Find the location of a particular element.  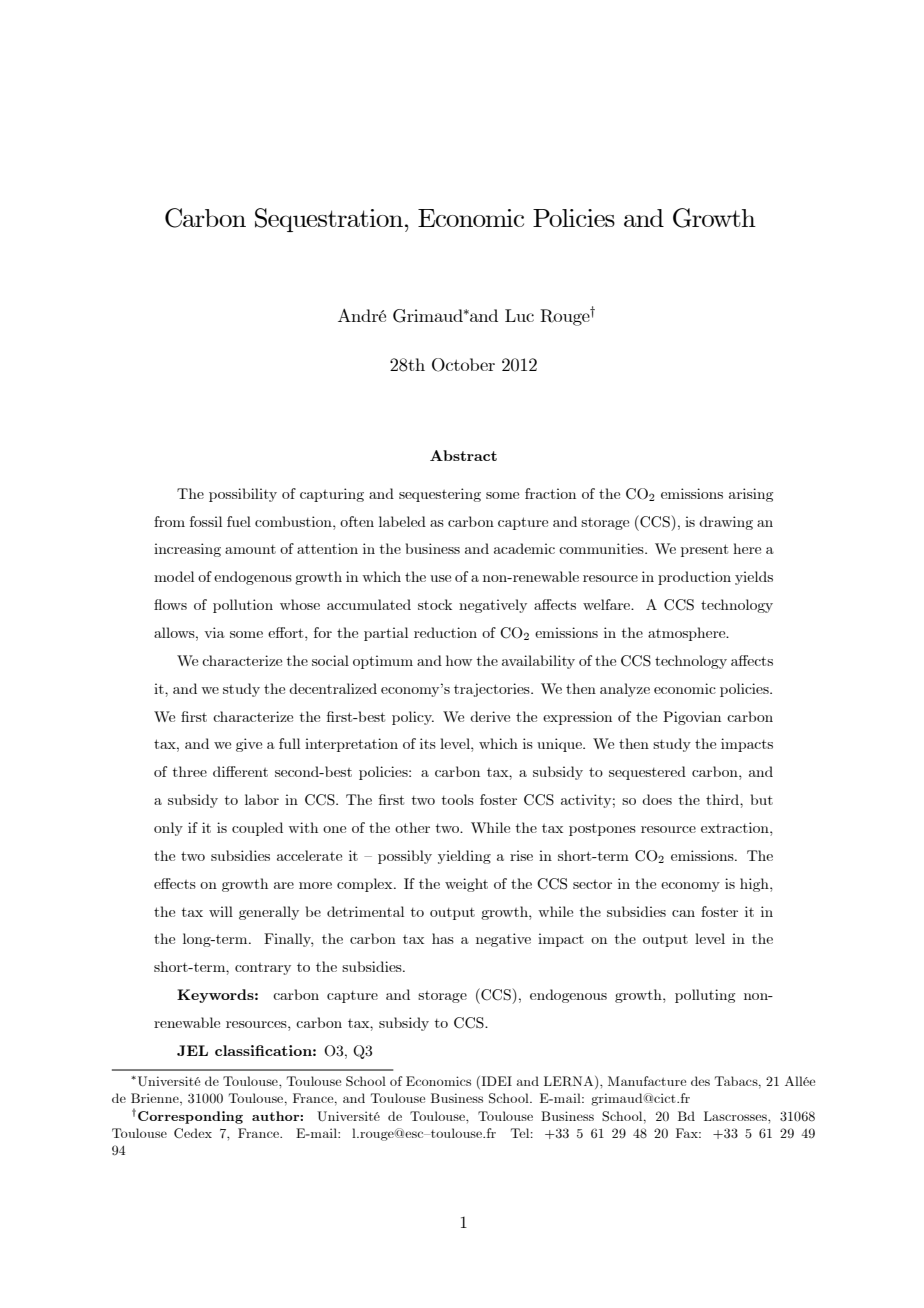

possibility is located at coordinates (243, 495).
